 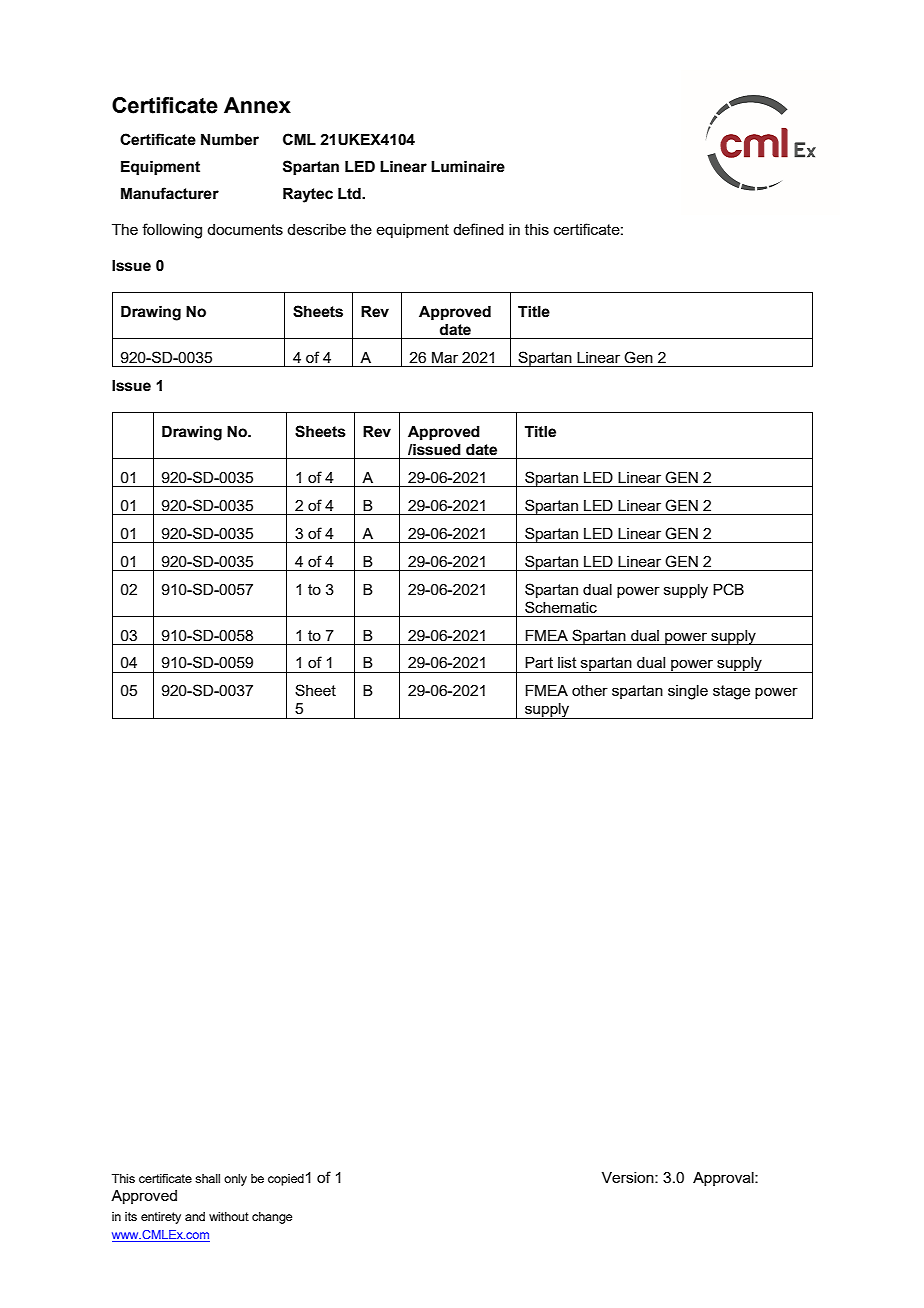 What do you see at coordinates (172, 231) in the screenshot?
I see `following` at bounding box center [172, 231].
